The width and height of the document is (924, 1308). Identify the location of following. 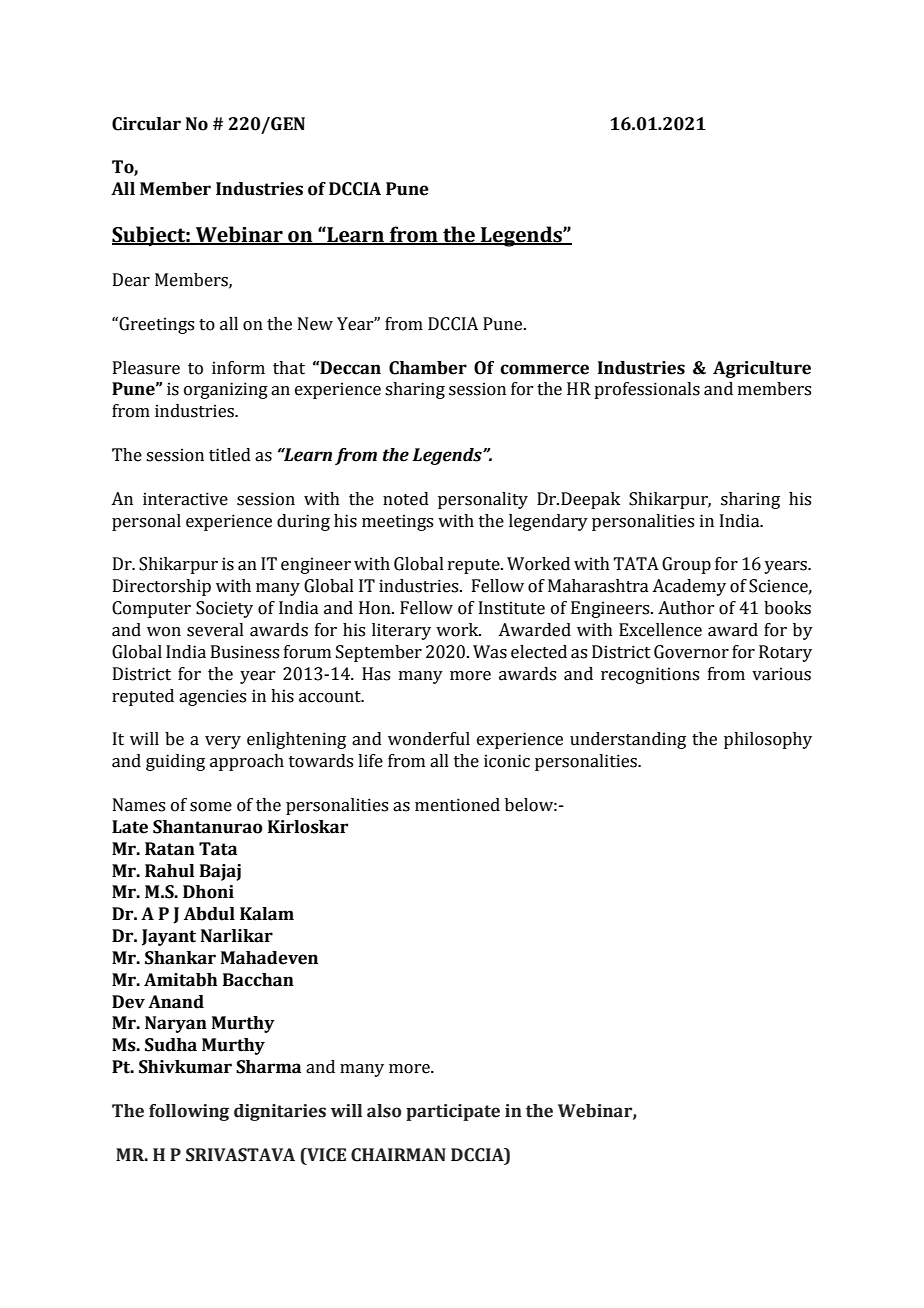
(189, 1112).
